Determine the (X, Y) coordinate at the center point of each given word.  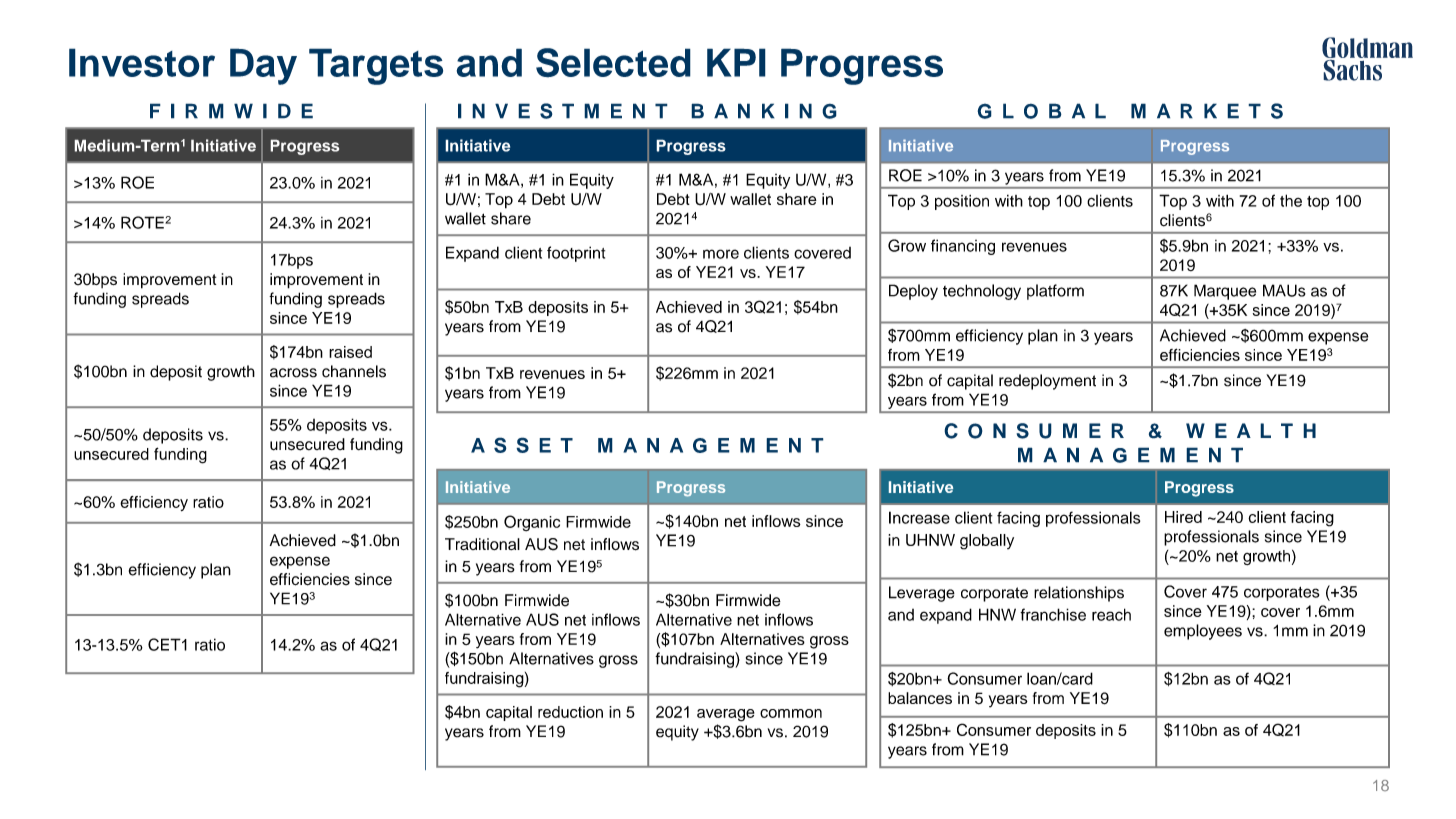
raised (350, 352)
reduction (570, 712)
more (721, 254)
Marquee (1225, 292)
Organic (532, 523)
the (1291, 200)
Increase (919, 517)
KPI (736, 62)
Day (263, 66)
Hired (1183, 517)
